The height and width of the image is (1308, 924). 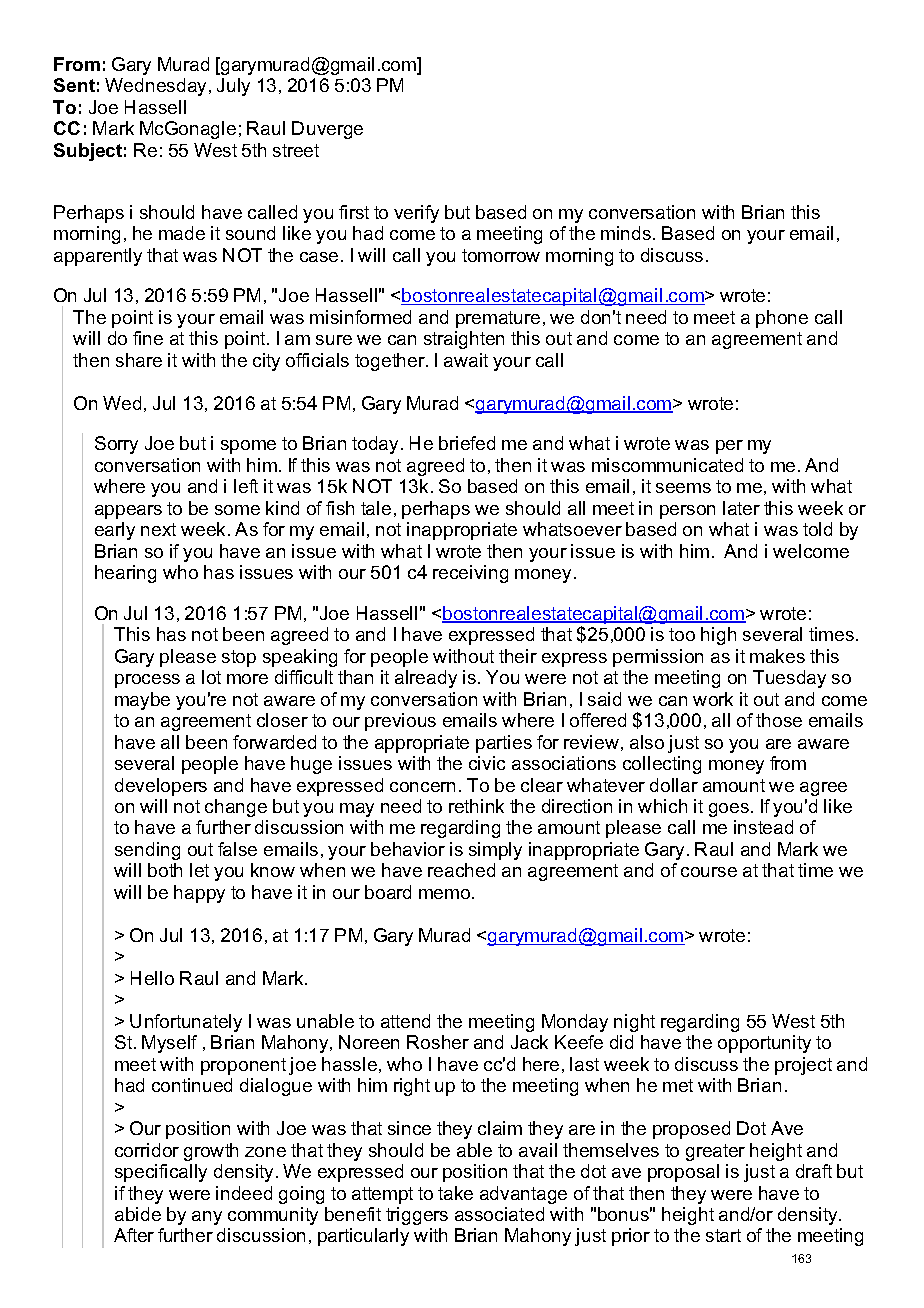 What do you see at coordinates (444, 894) in the image?
I see `memo` at bounding box center [444, 894].
